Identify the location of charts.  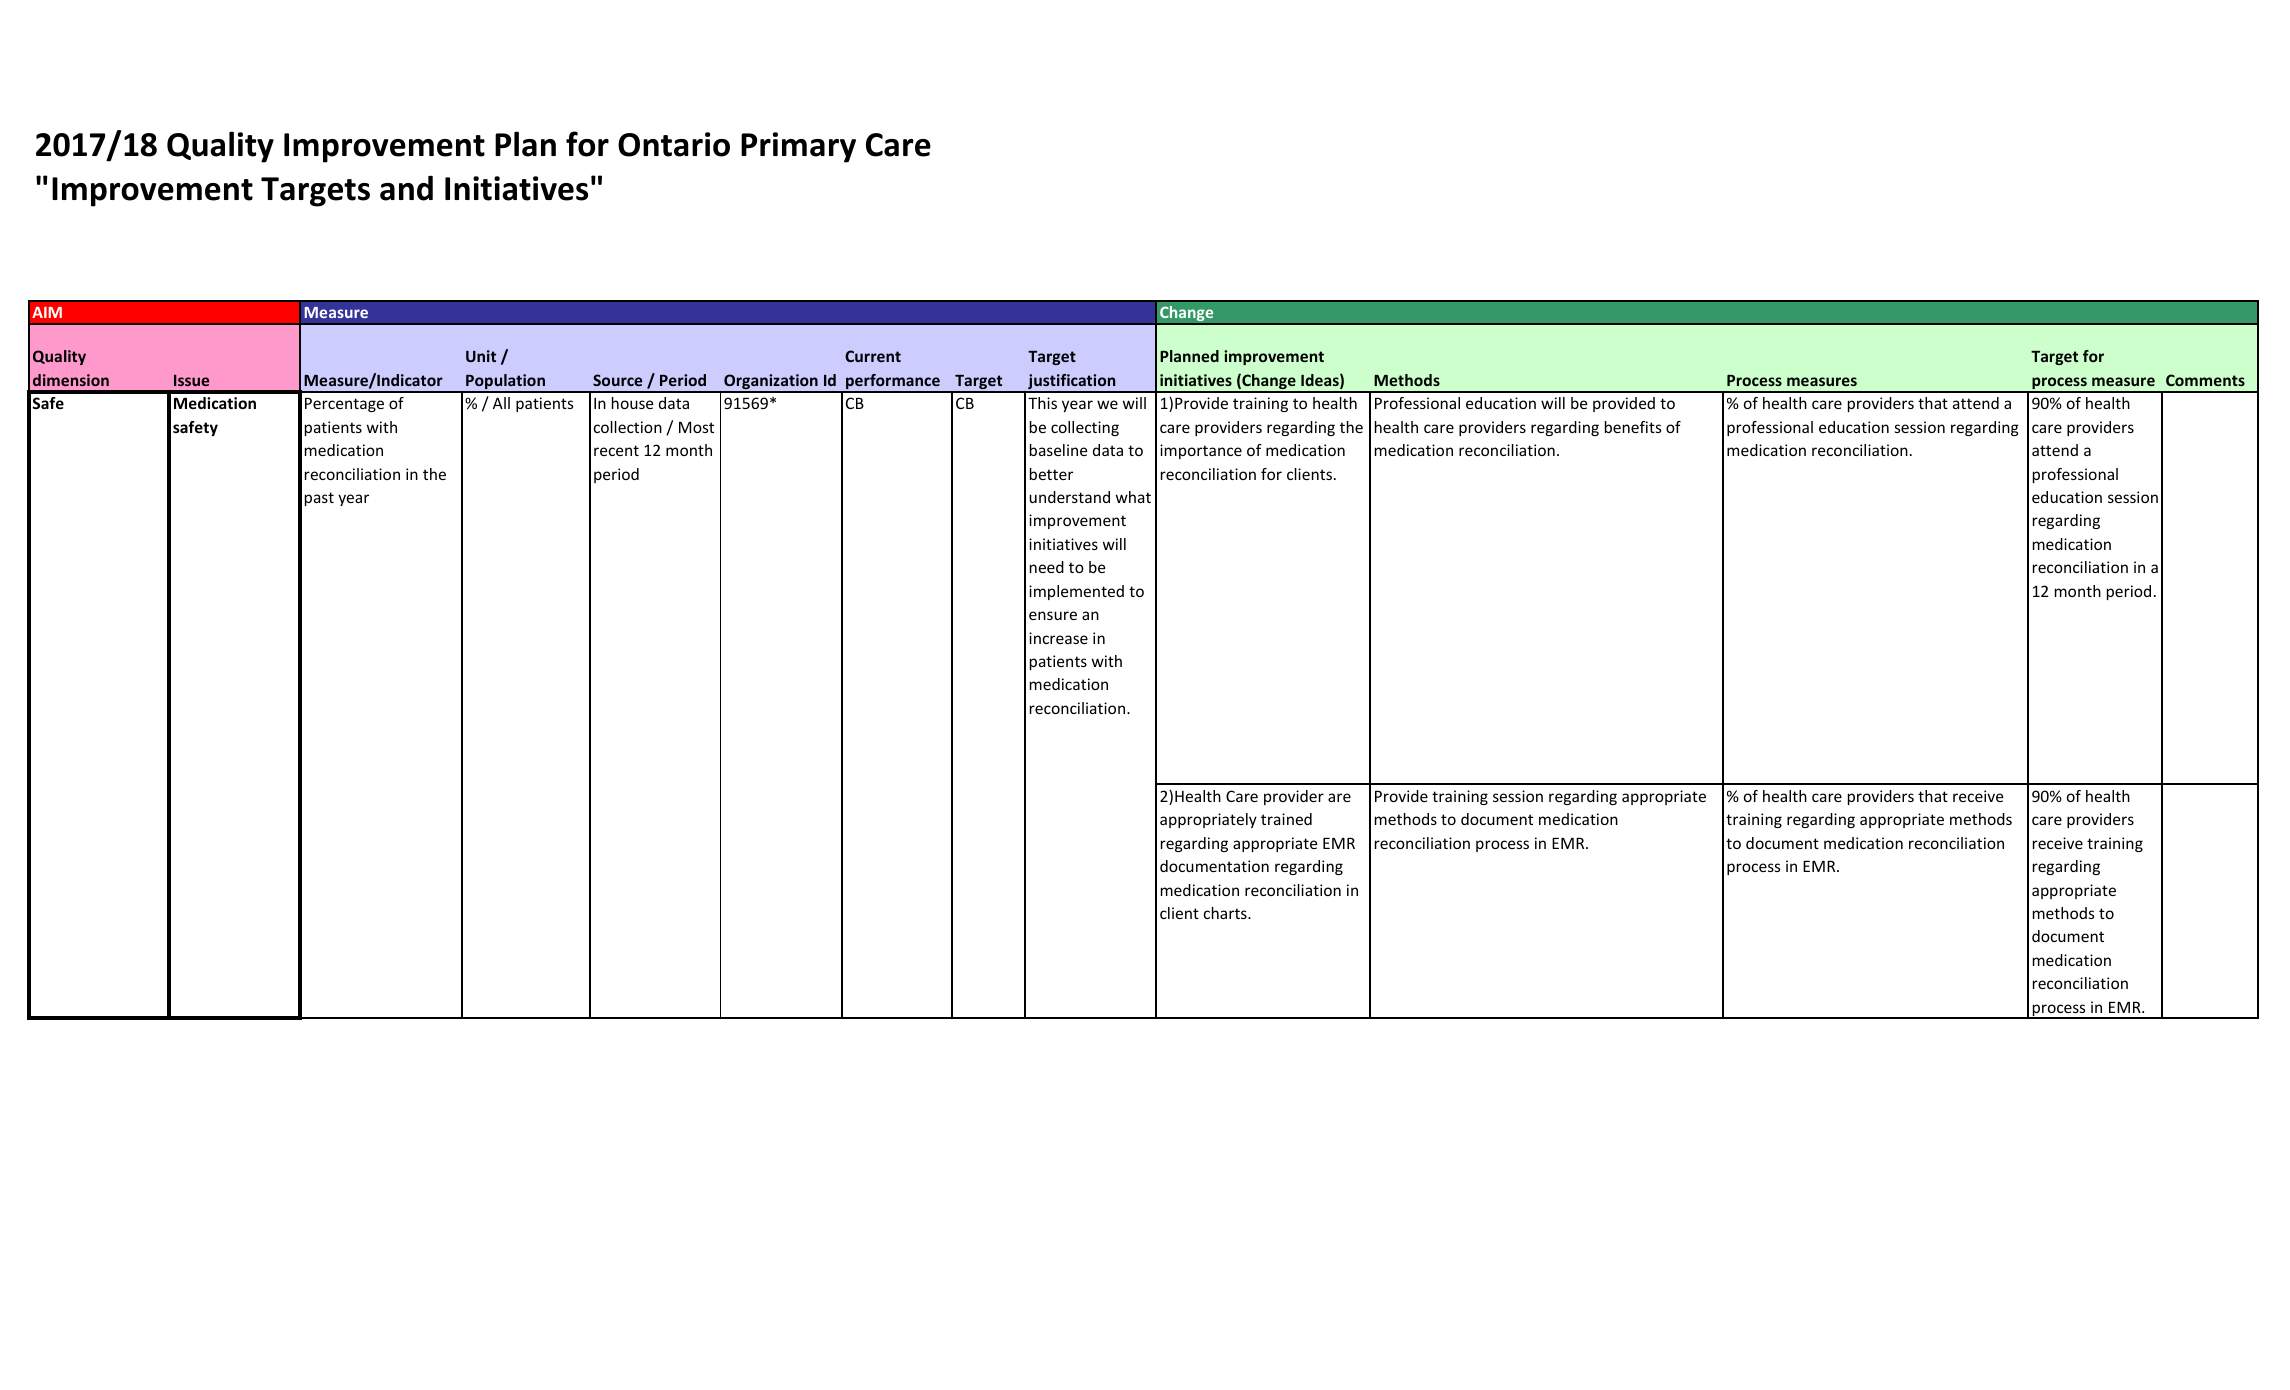
(1226, 913).
